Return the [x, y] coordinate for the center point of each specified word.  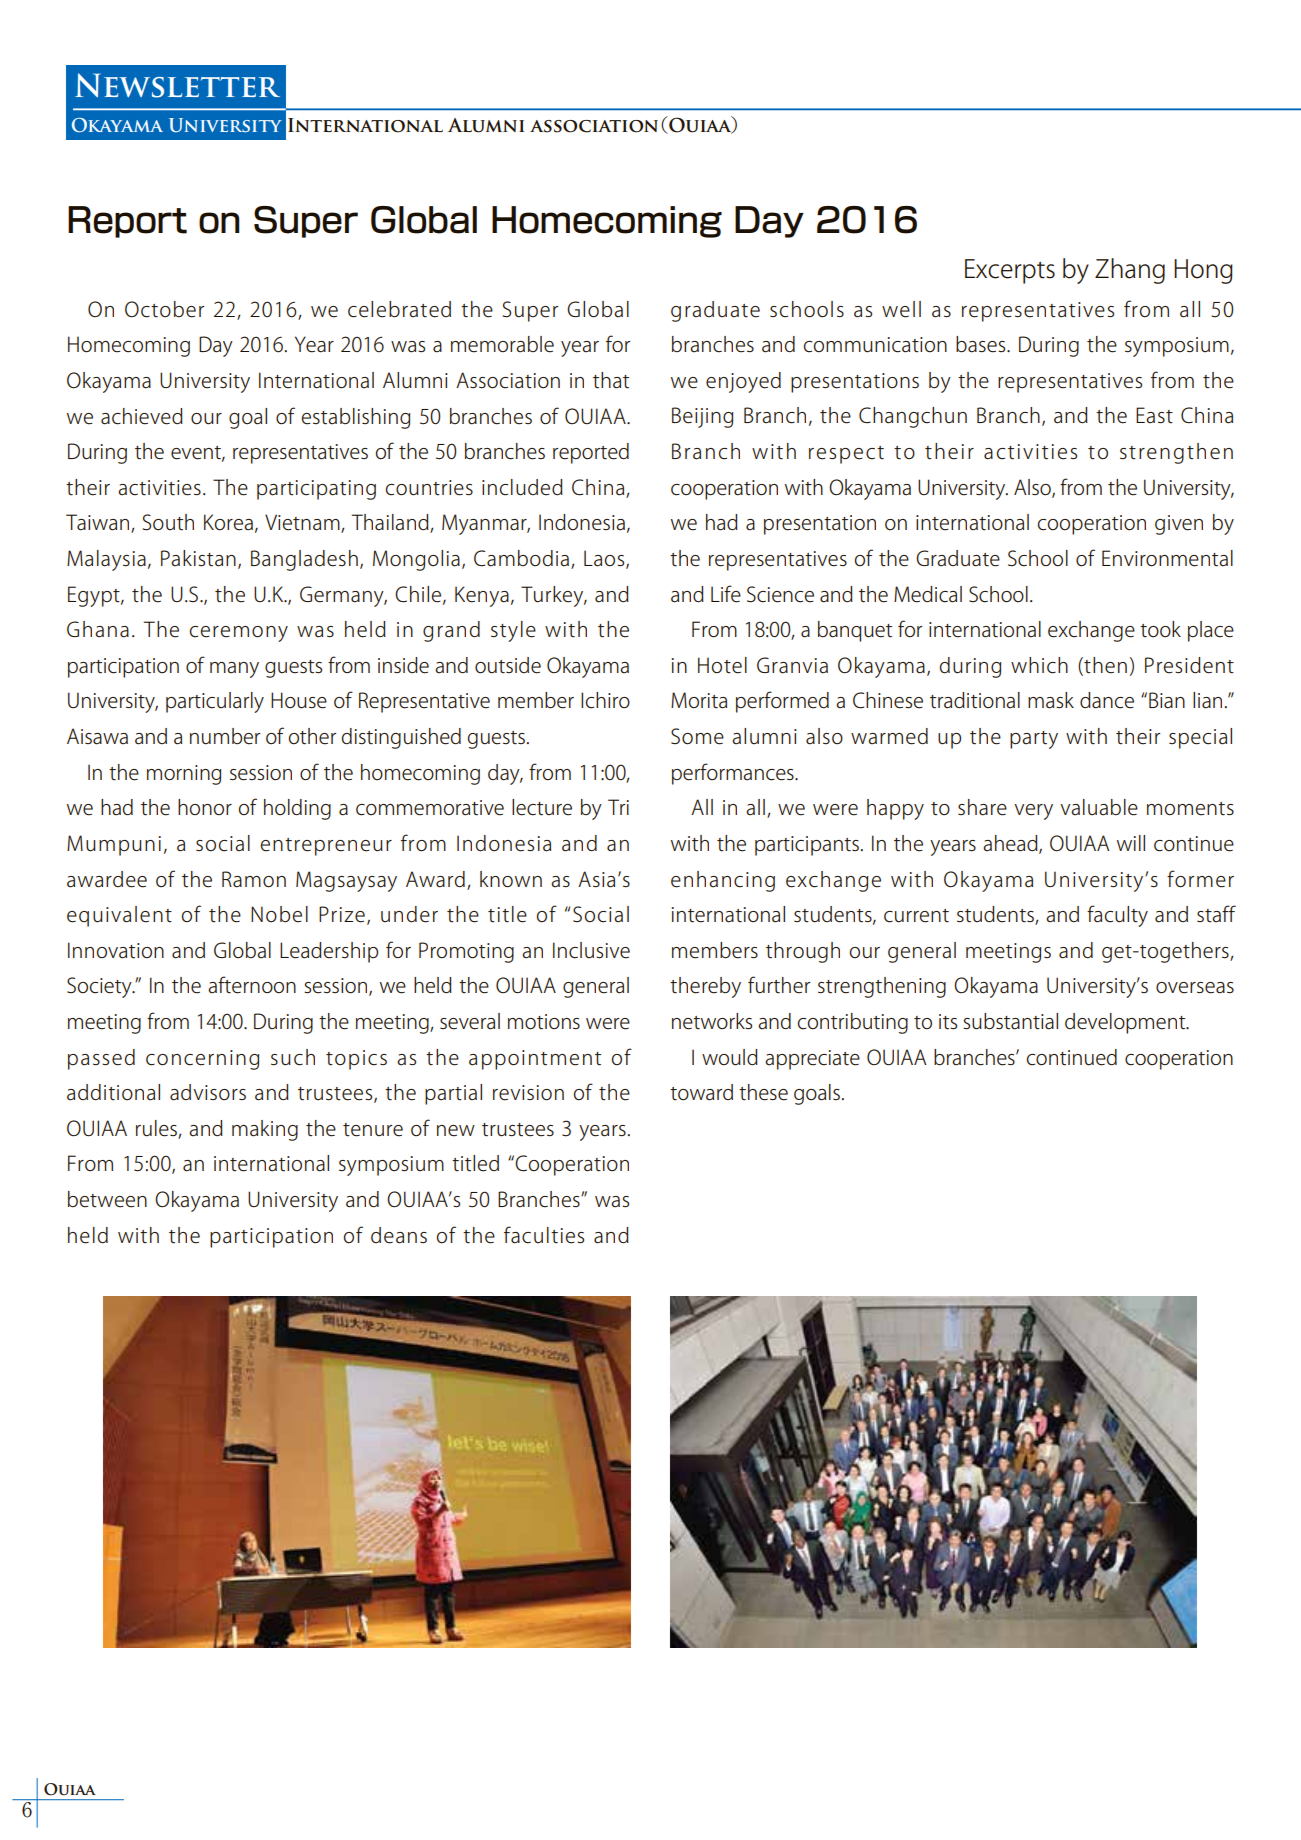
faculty [1117, 916]
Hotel [722, 665]
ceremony [239, 634]
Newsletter [177, 85]
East [1154, 415]
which [1039, 665]
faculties [544, 1235]
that [611, 380]
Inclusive [591, 950]
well [901, 309]
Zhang [1130, 271]
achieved [142, 416]
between [107, 1199]
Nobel [279, 914]
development [1126, 1023]
